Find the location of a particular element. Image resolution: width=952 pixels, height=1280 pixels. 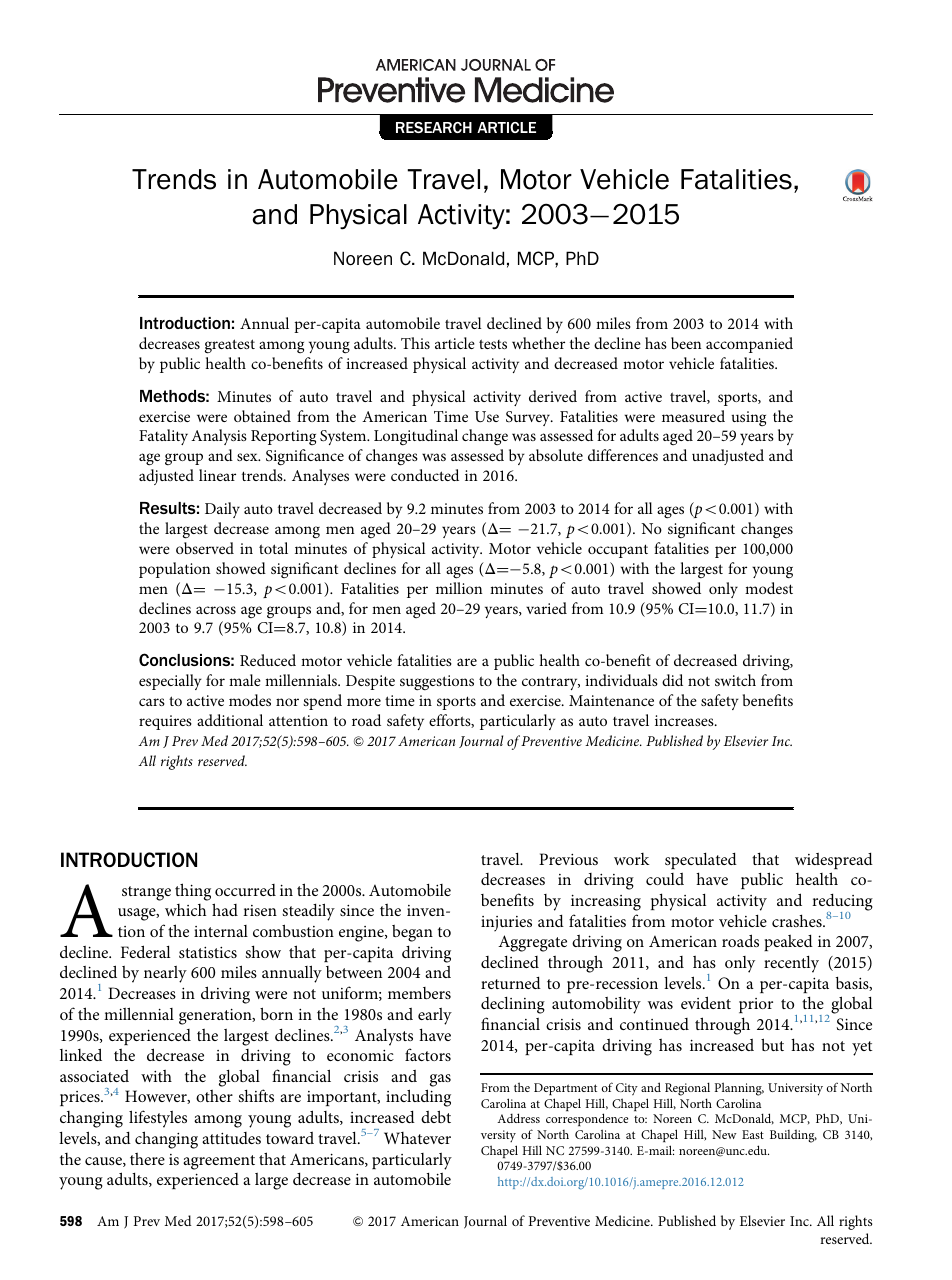

requires is located at coordinates (165, 722).
